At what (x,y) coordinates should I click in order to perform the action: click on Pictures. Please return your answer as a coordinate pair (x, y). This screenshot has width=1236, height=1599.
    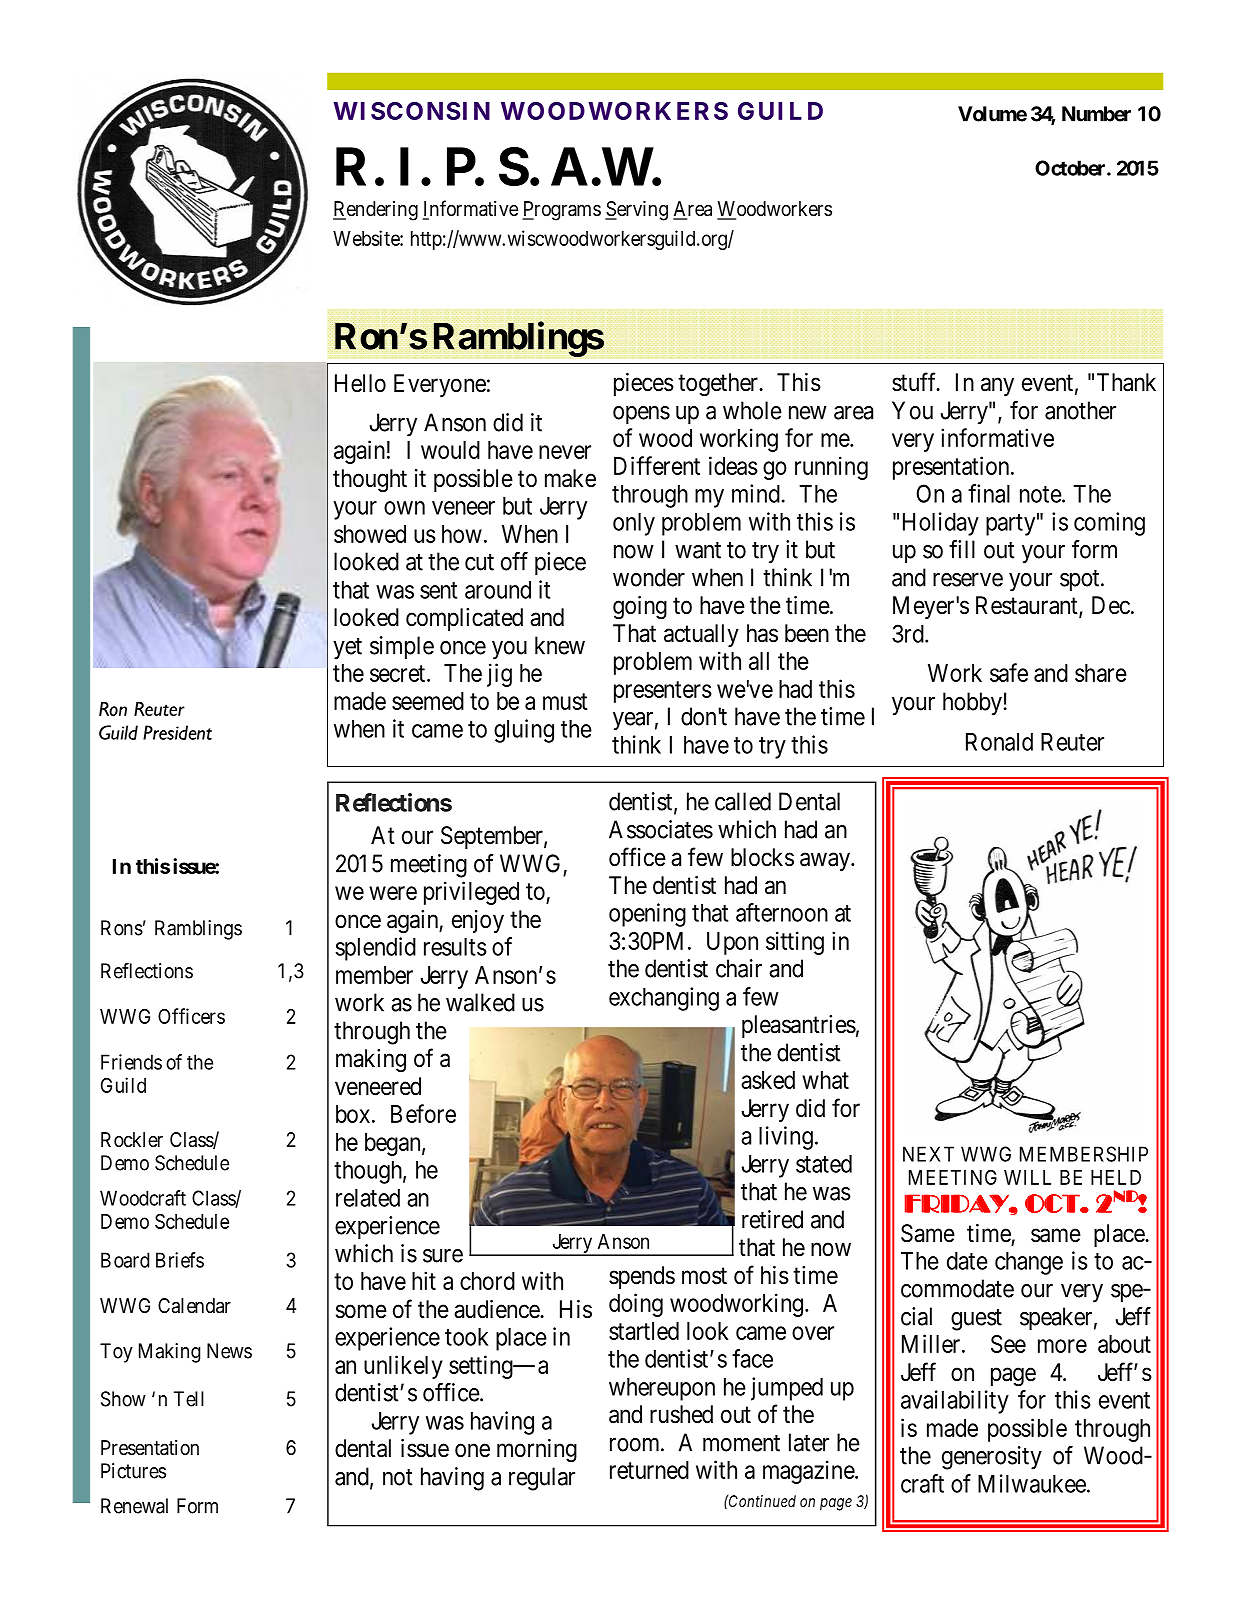
    Looking at the image, I should click on (133, 1471).
